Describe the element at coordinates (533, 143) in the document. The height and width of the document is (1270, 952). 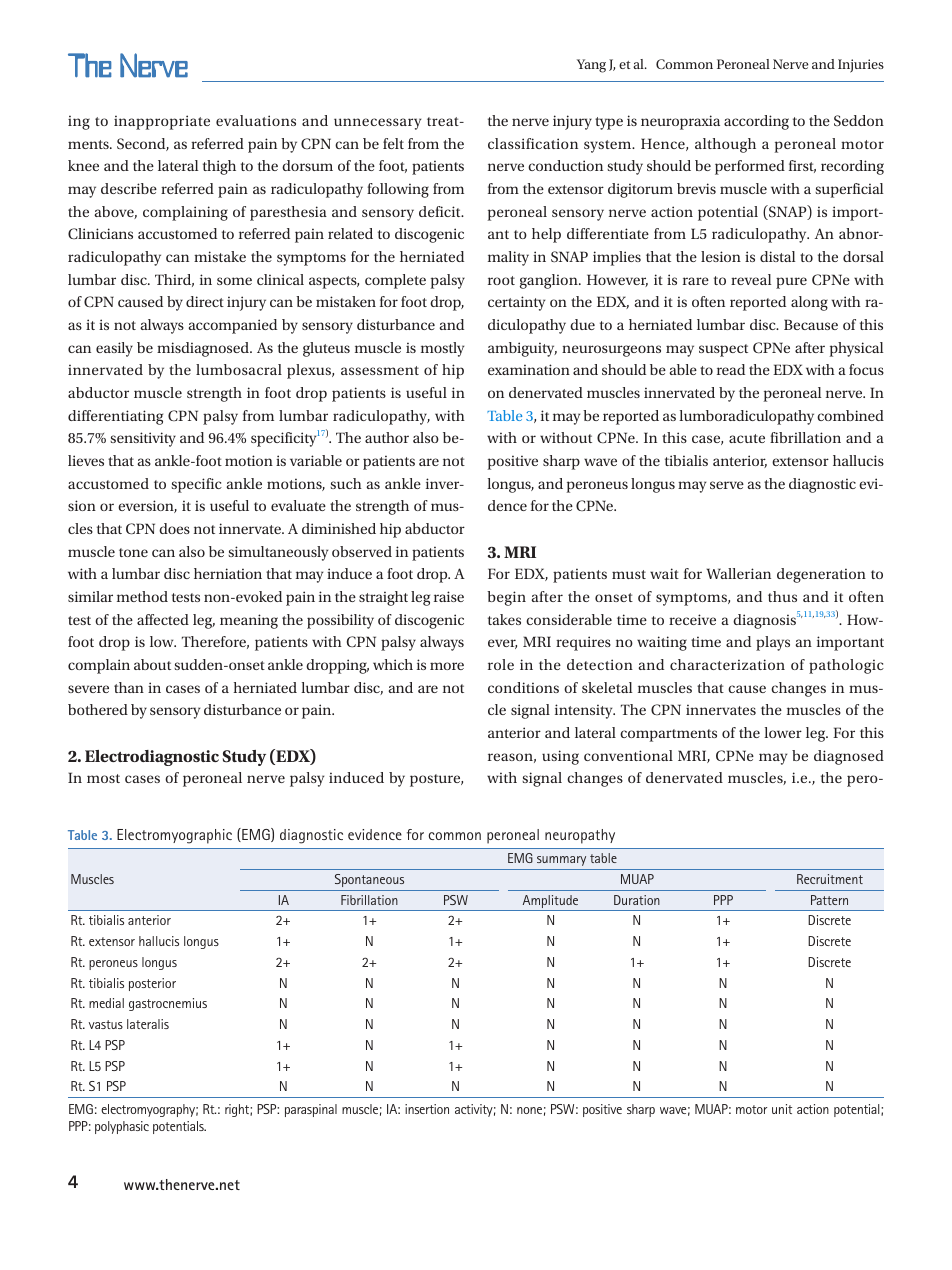
I see `classification` at that location.
